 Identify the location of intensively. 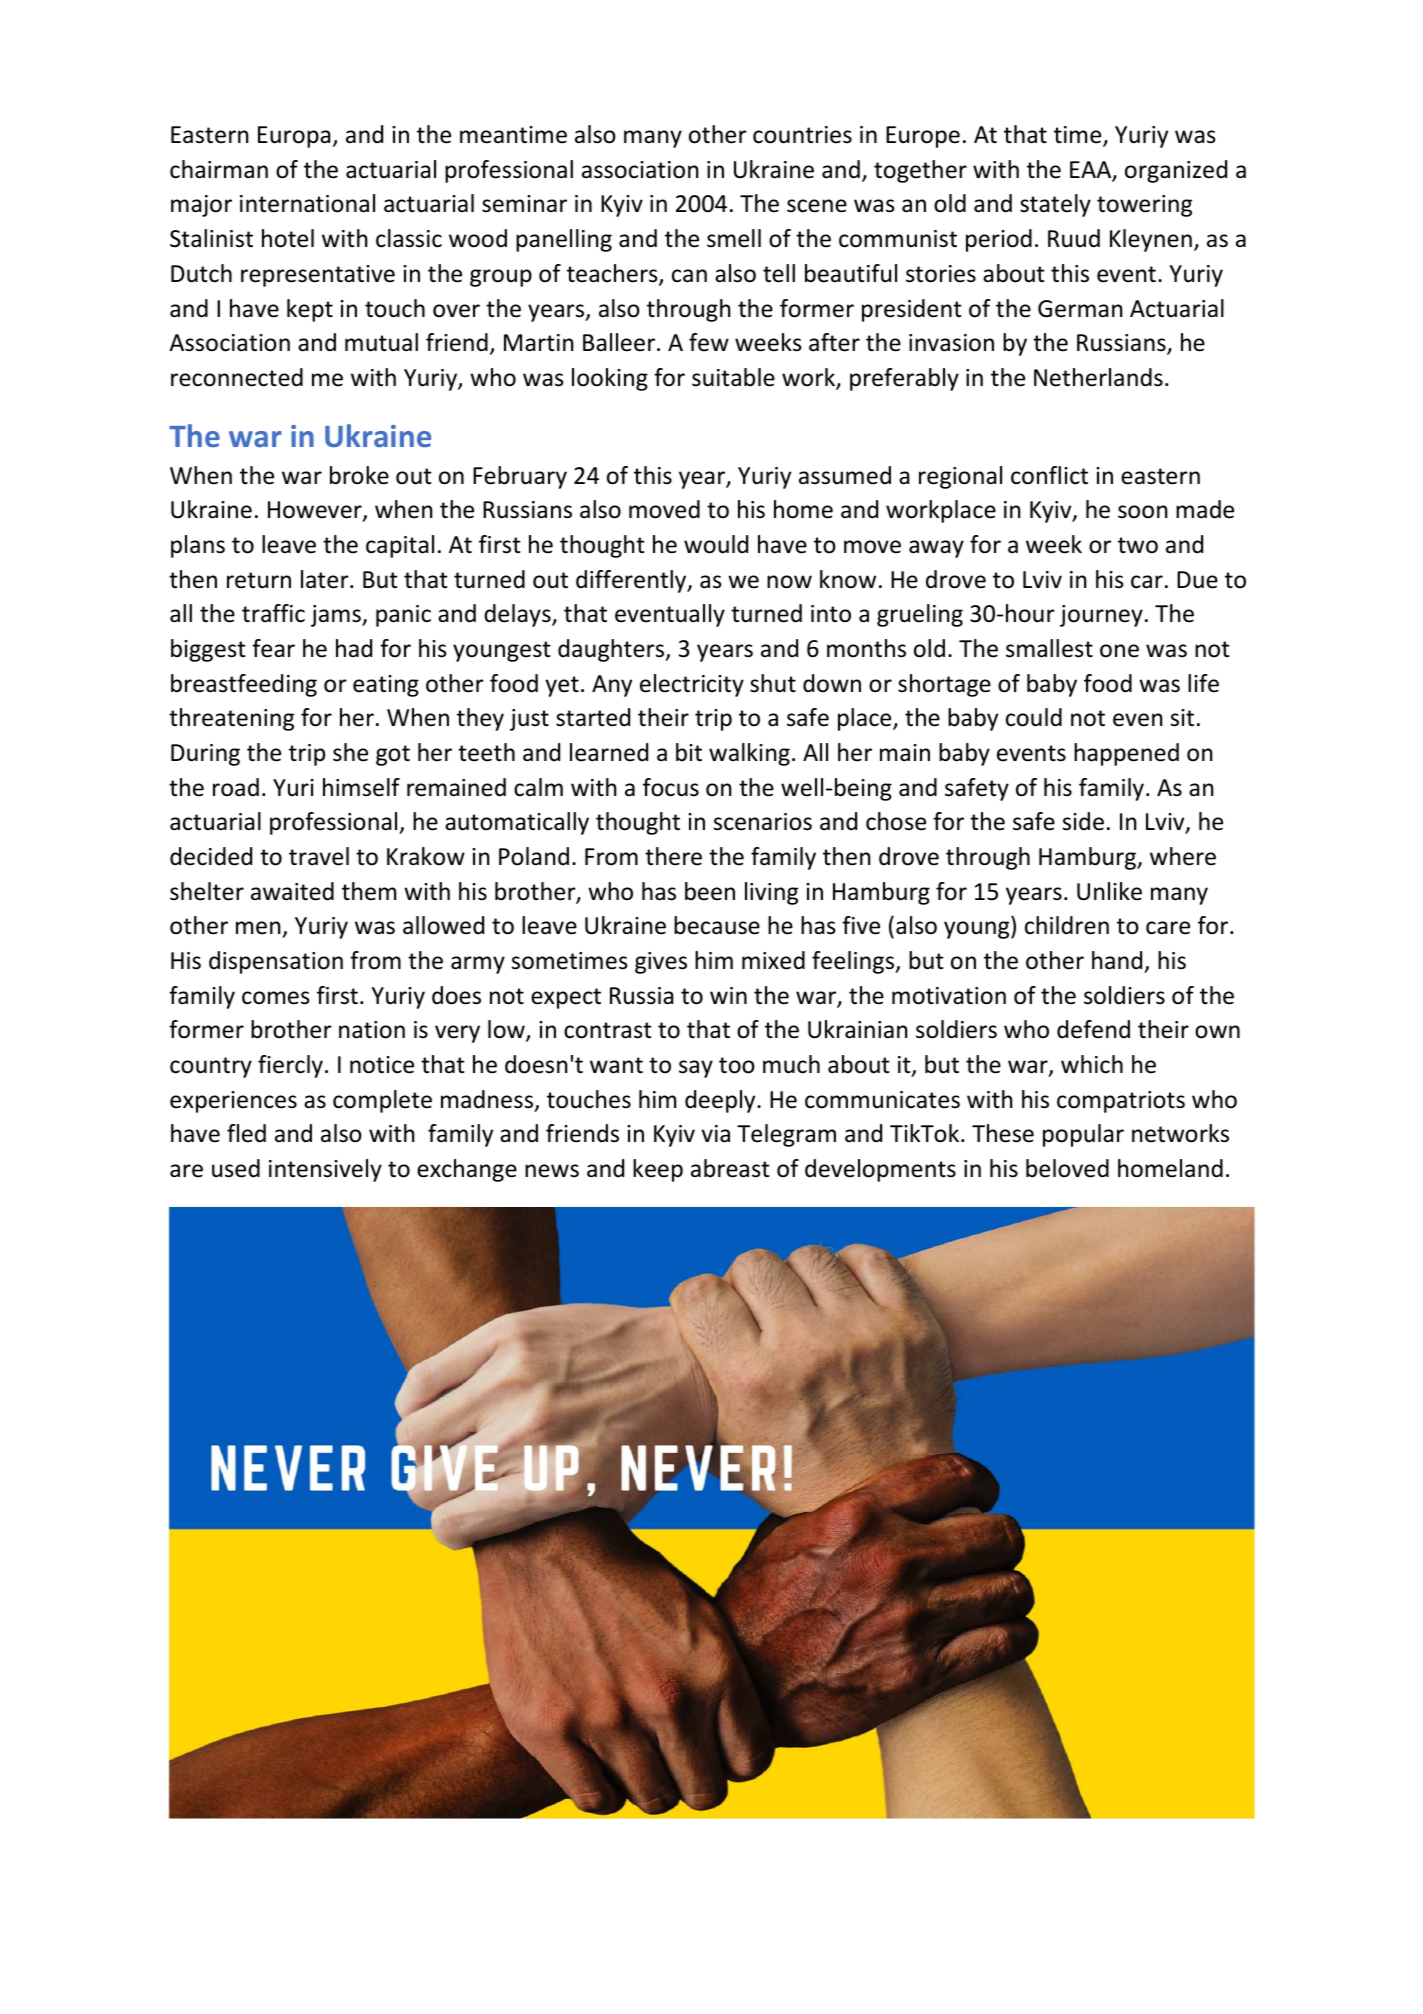
(325, 1170).
